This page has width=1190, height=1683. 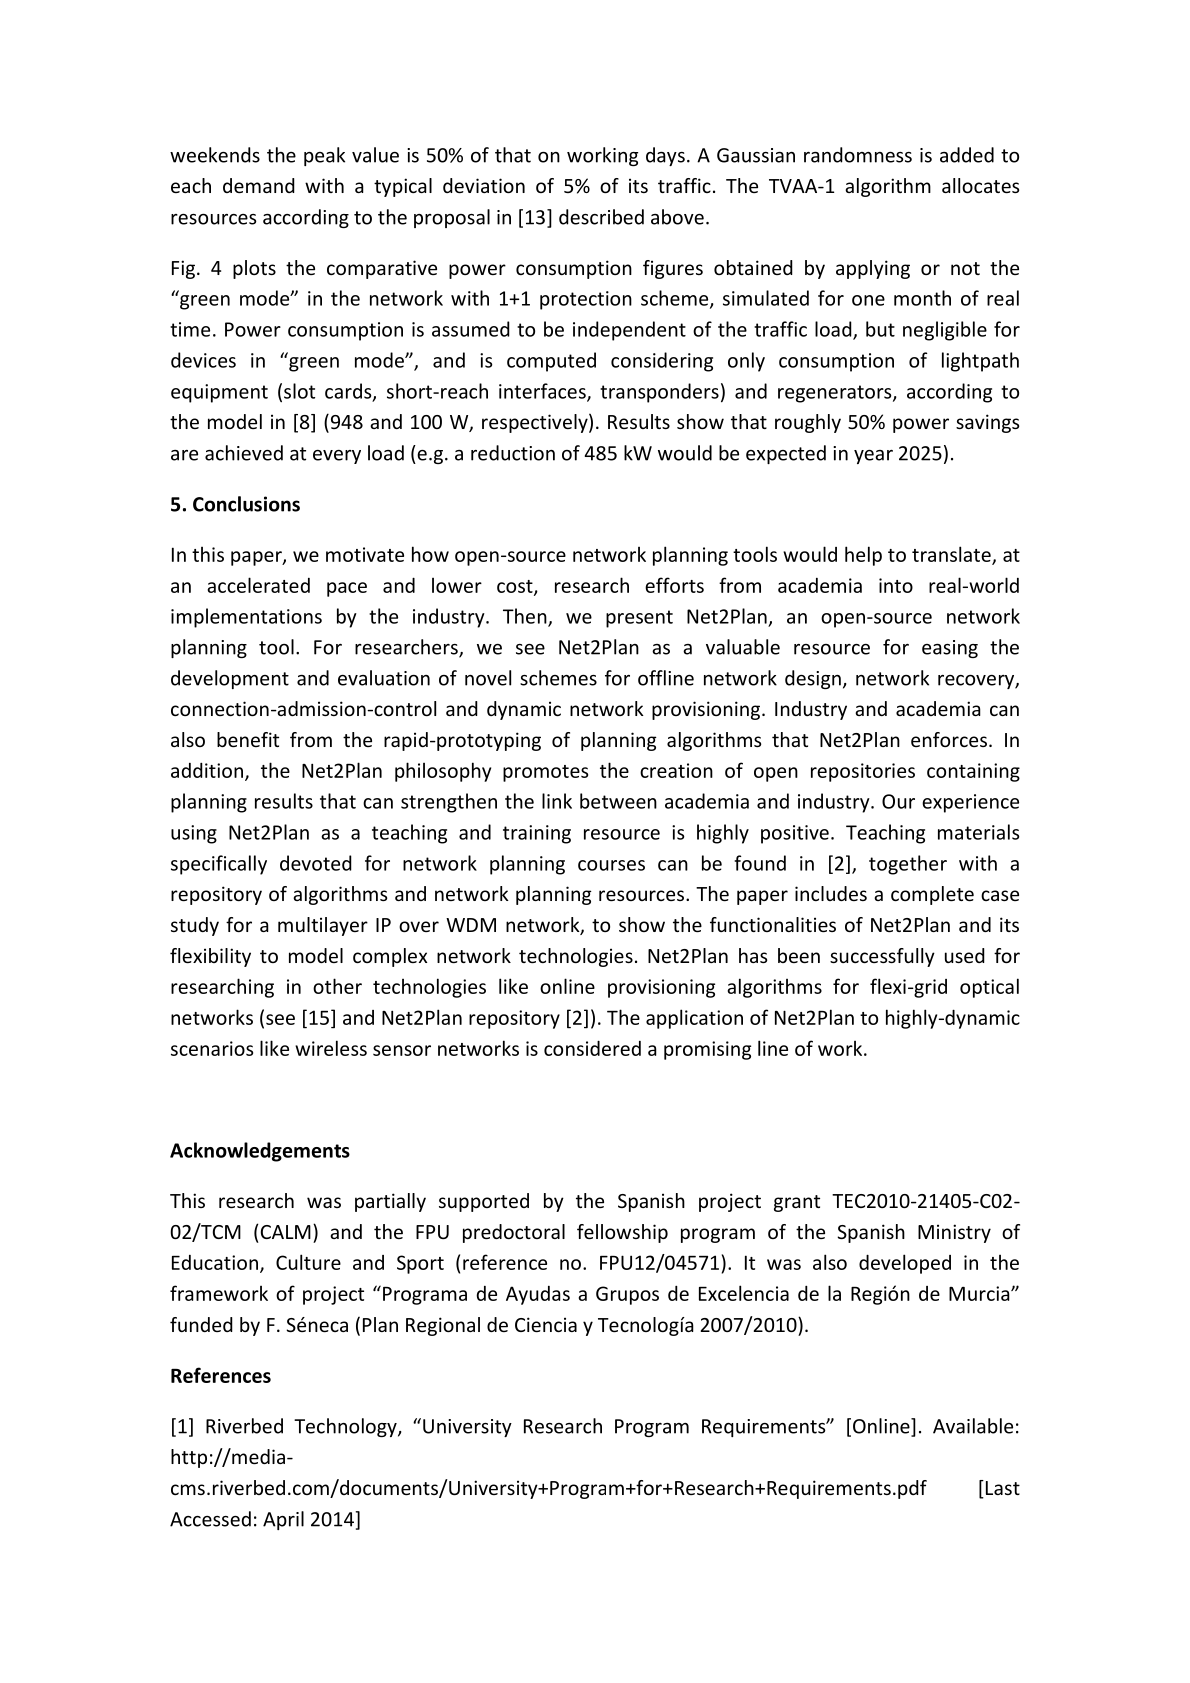 I want to click on described, so click(x=601, y=217).
